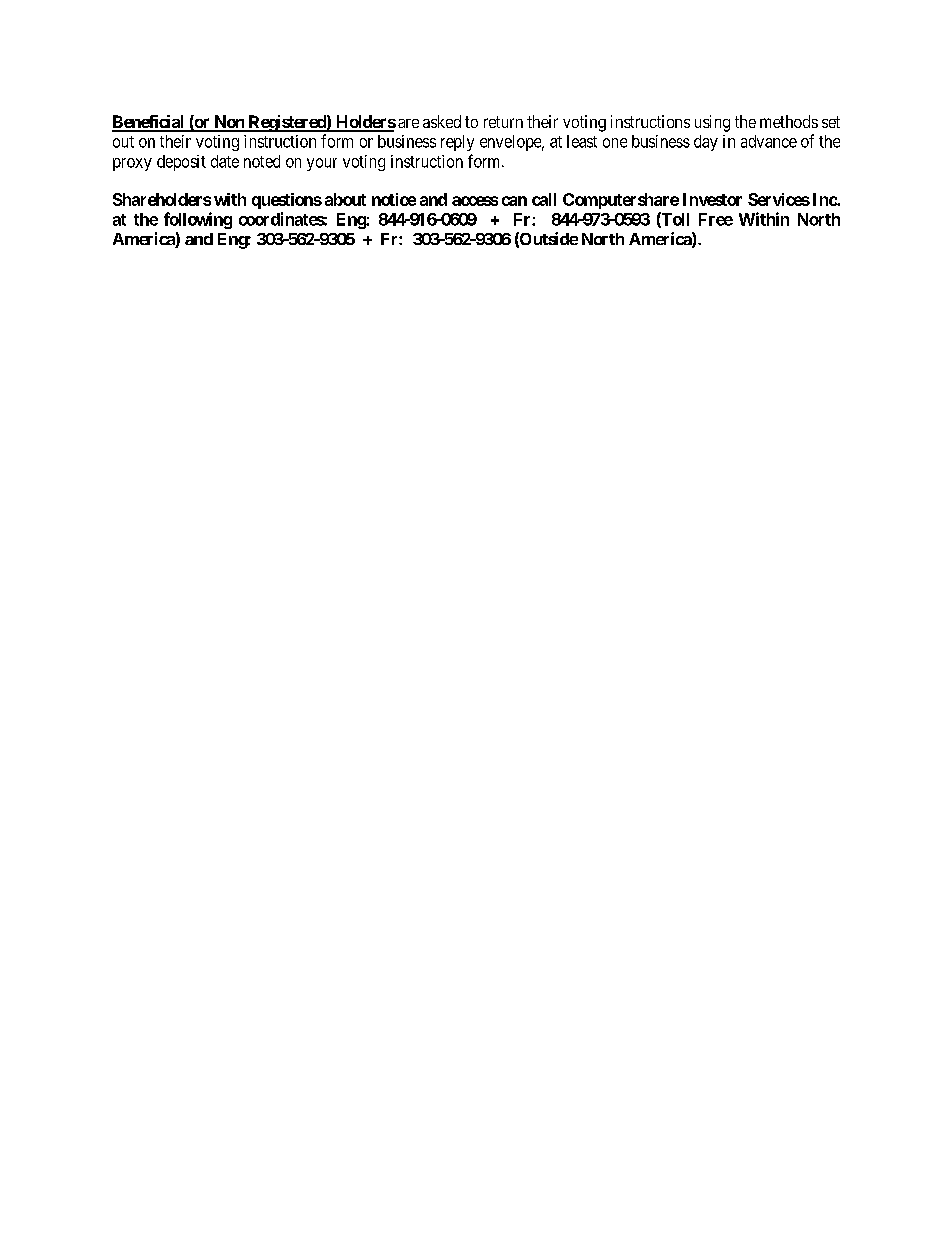 Image resolution: width=952 pixels, height=1233 pixels. What do you see at coordinates (706, 143) in the screenshot?
I see `day` at bounding box center [706, 143].
